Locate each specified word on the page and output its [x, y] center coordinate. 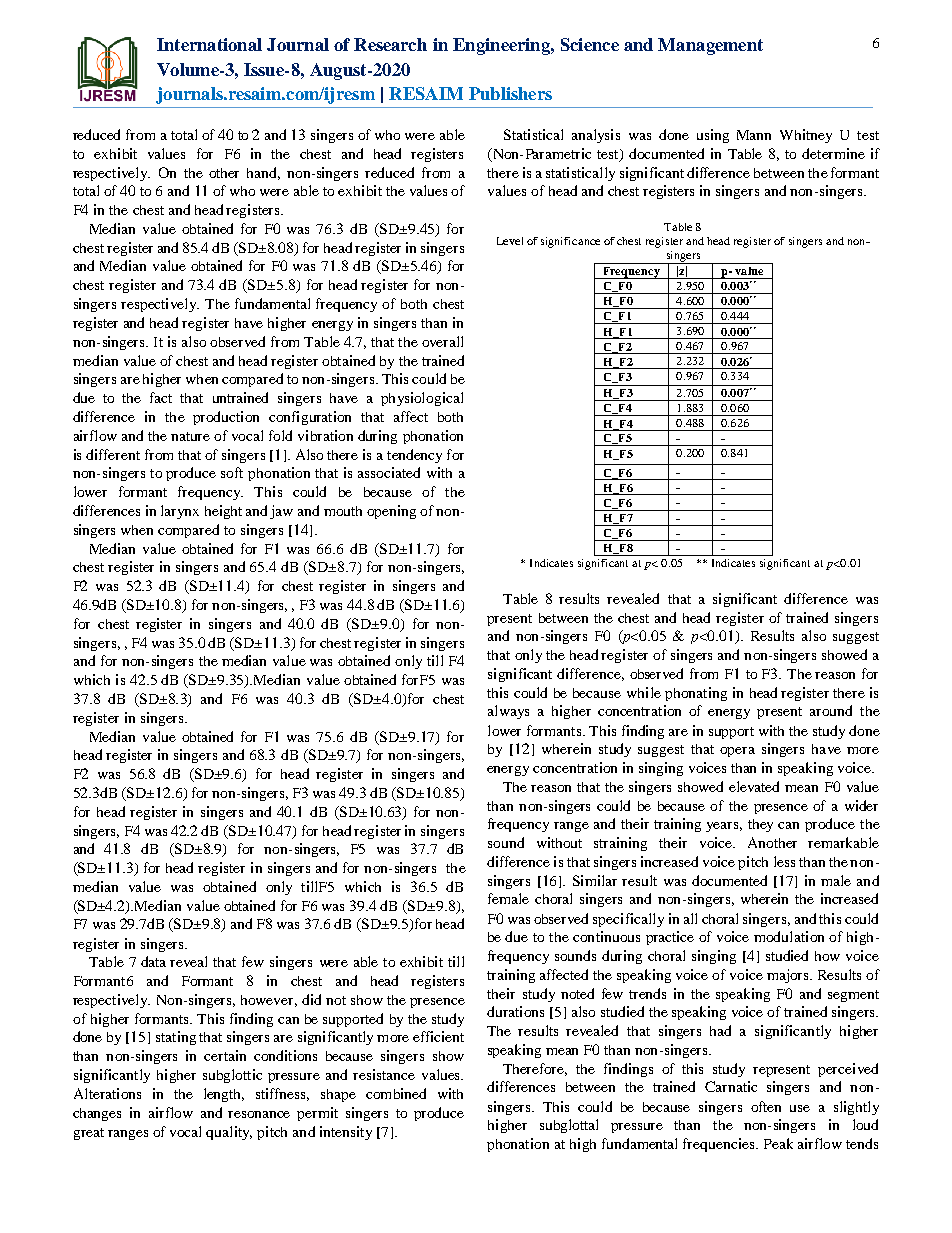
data [153, 961]
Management [710, 46]
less [784, 861]
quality [229, 1133]
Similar [595, 880]
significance [570, 242]
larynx [180, 512]
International [209, 44]
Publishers [510, 93]
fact [161, 397]
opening [391, 512]
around [831, 710]
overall [442, 341]
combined [396, 1093]
